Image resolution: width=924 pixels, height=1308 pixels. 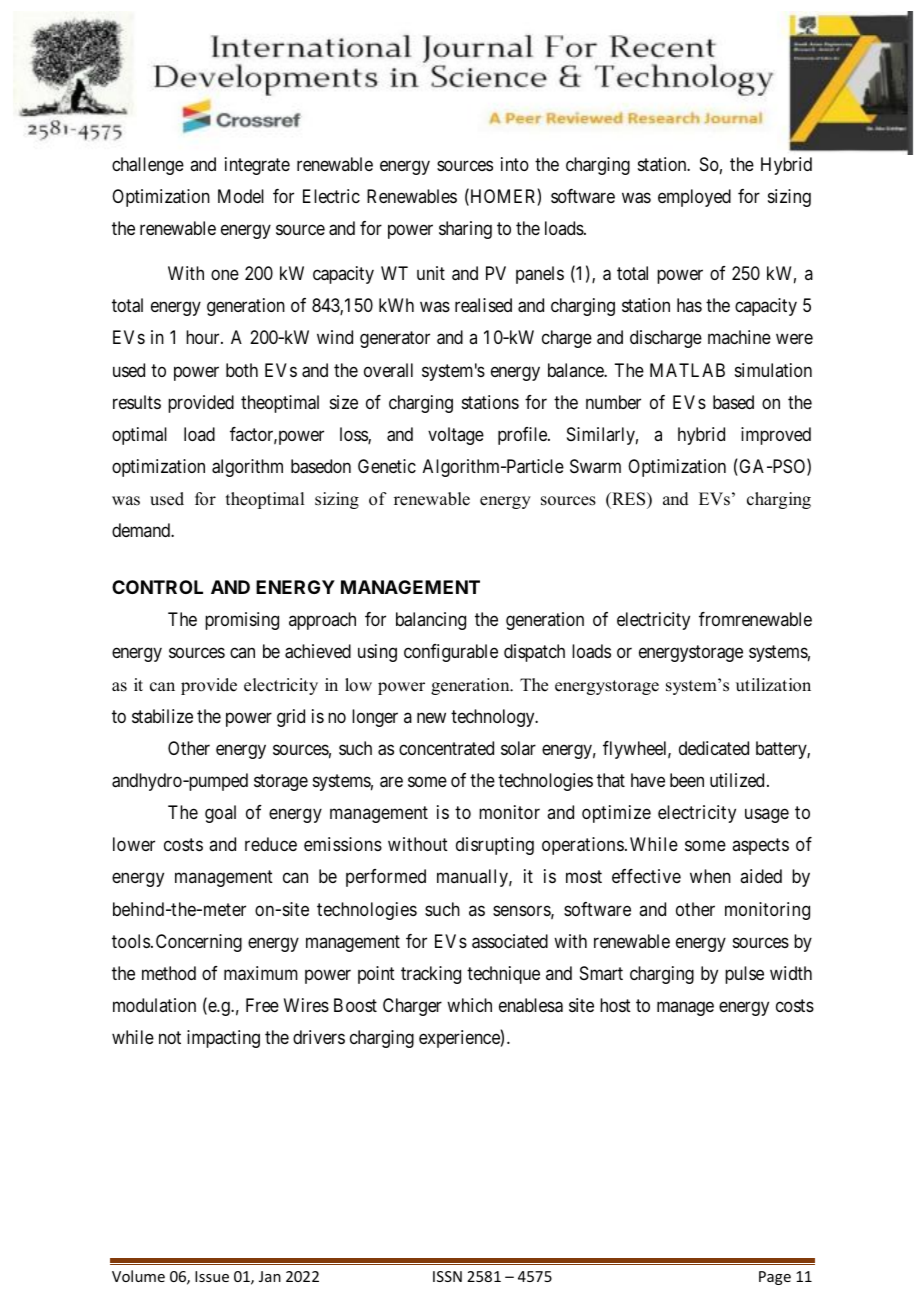 What do you see at coordinates (494, 718) in the image?
I see `technology` at bounding box center [494, 718].
